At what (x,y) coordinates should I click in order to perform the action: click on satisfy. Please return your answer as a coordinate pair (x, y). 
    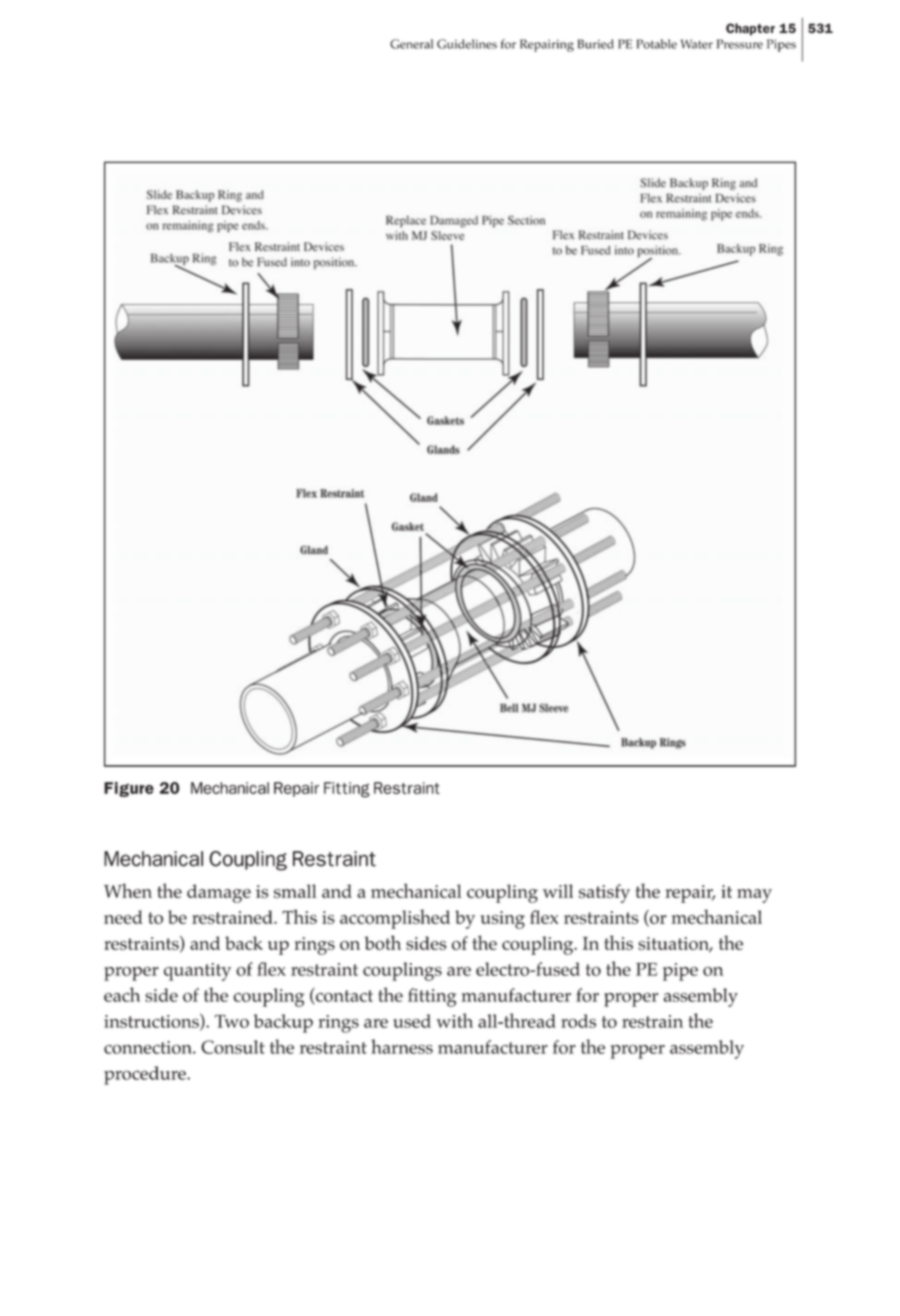
    Looking at the image, I should click on (604, 893).
